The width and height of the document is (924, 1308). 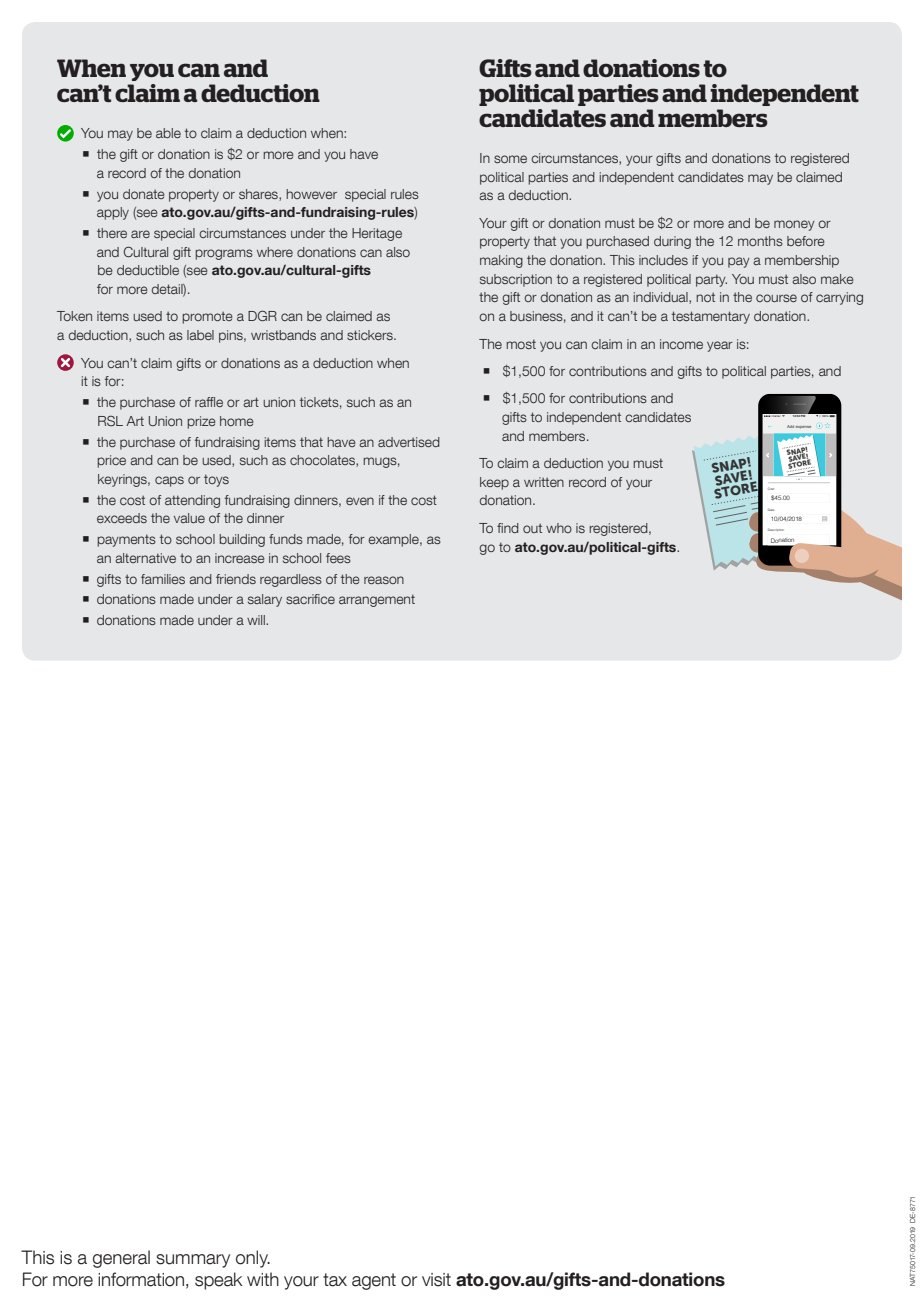 What do you see at coordinates (209, 402) in the document?
I see `raffle` at bounding box center [209, 402].
